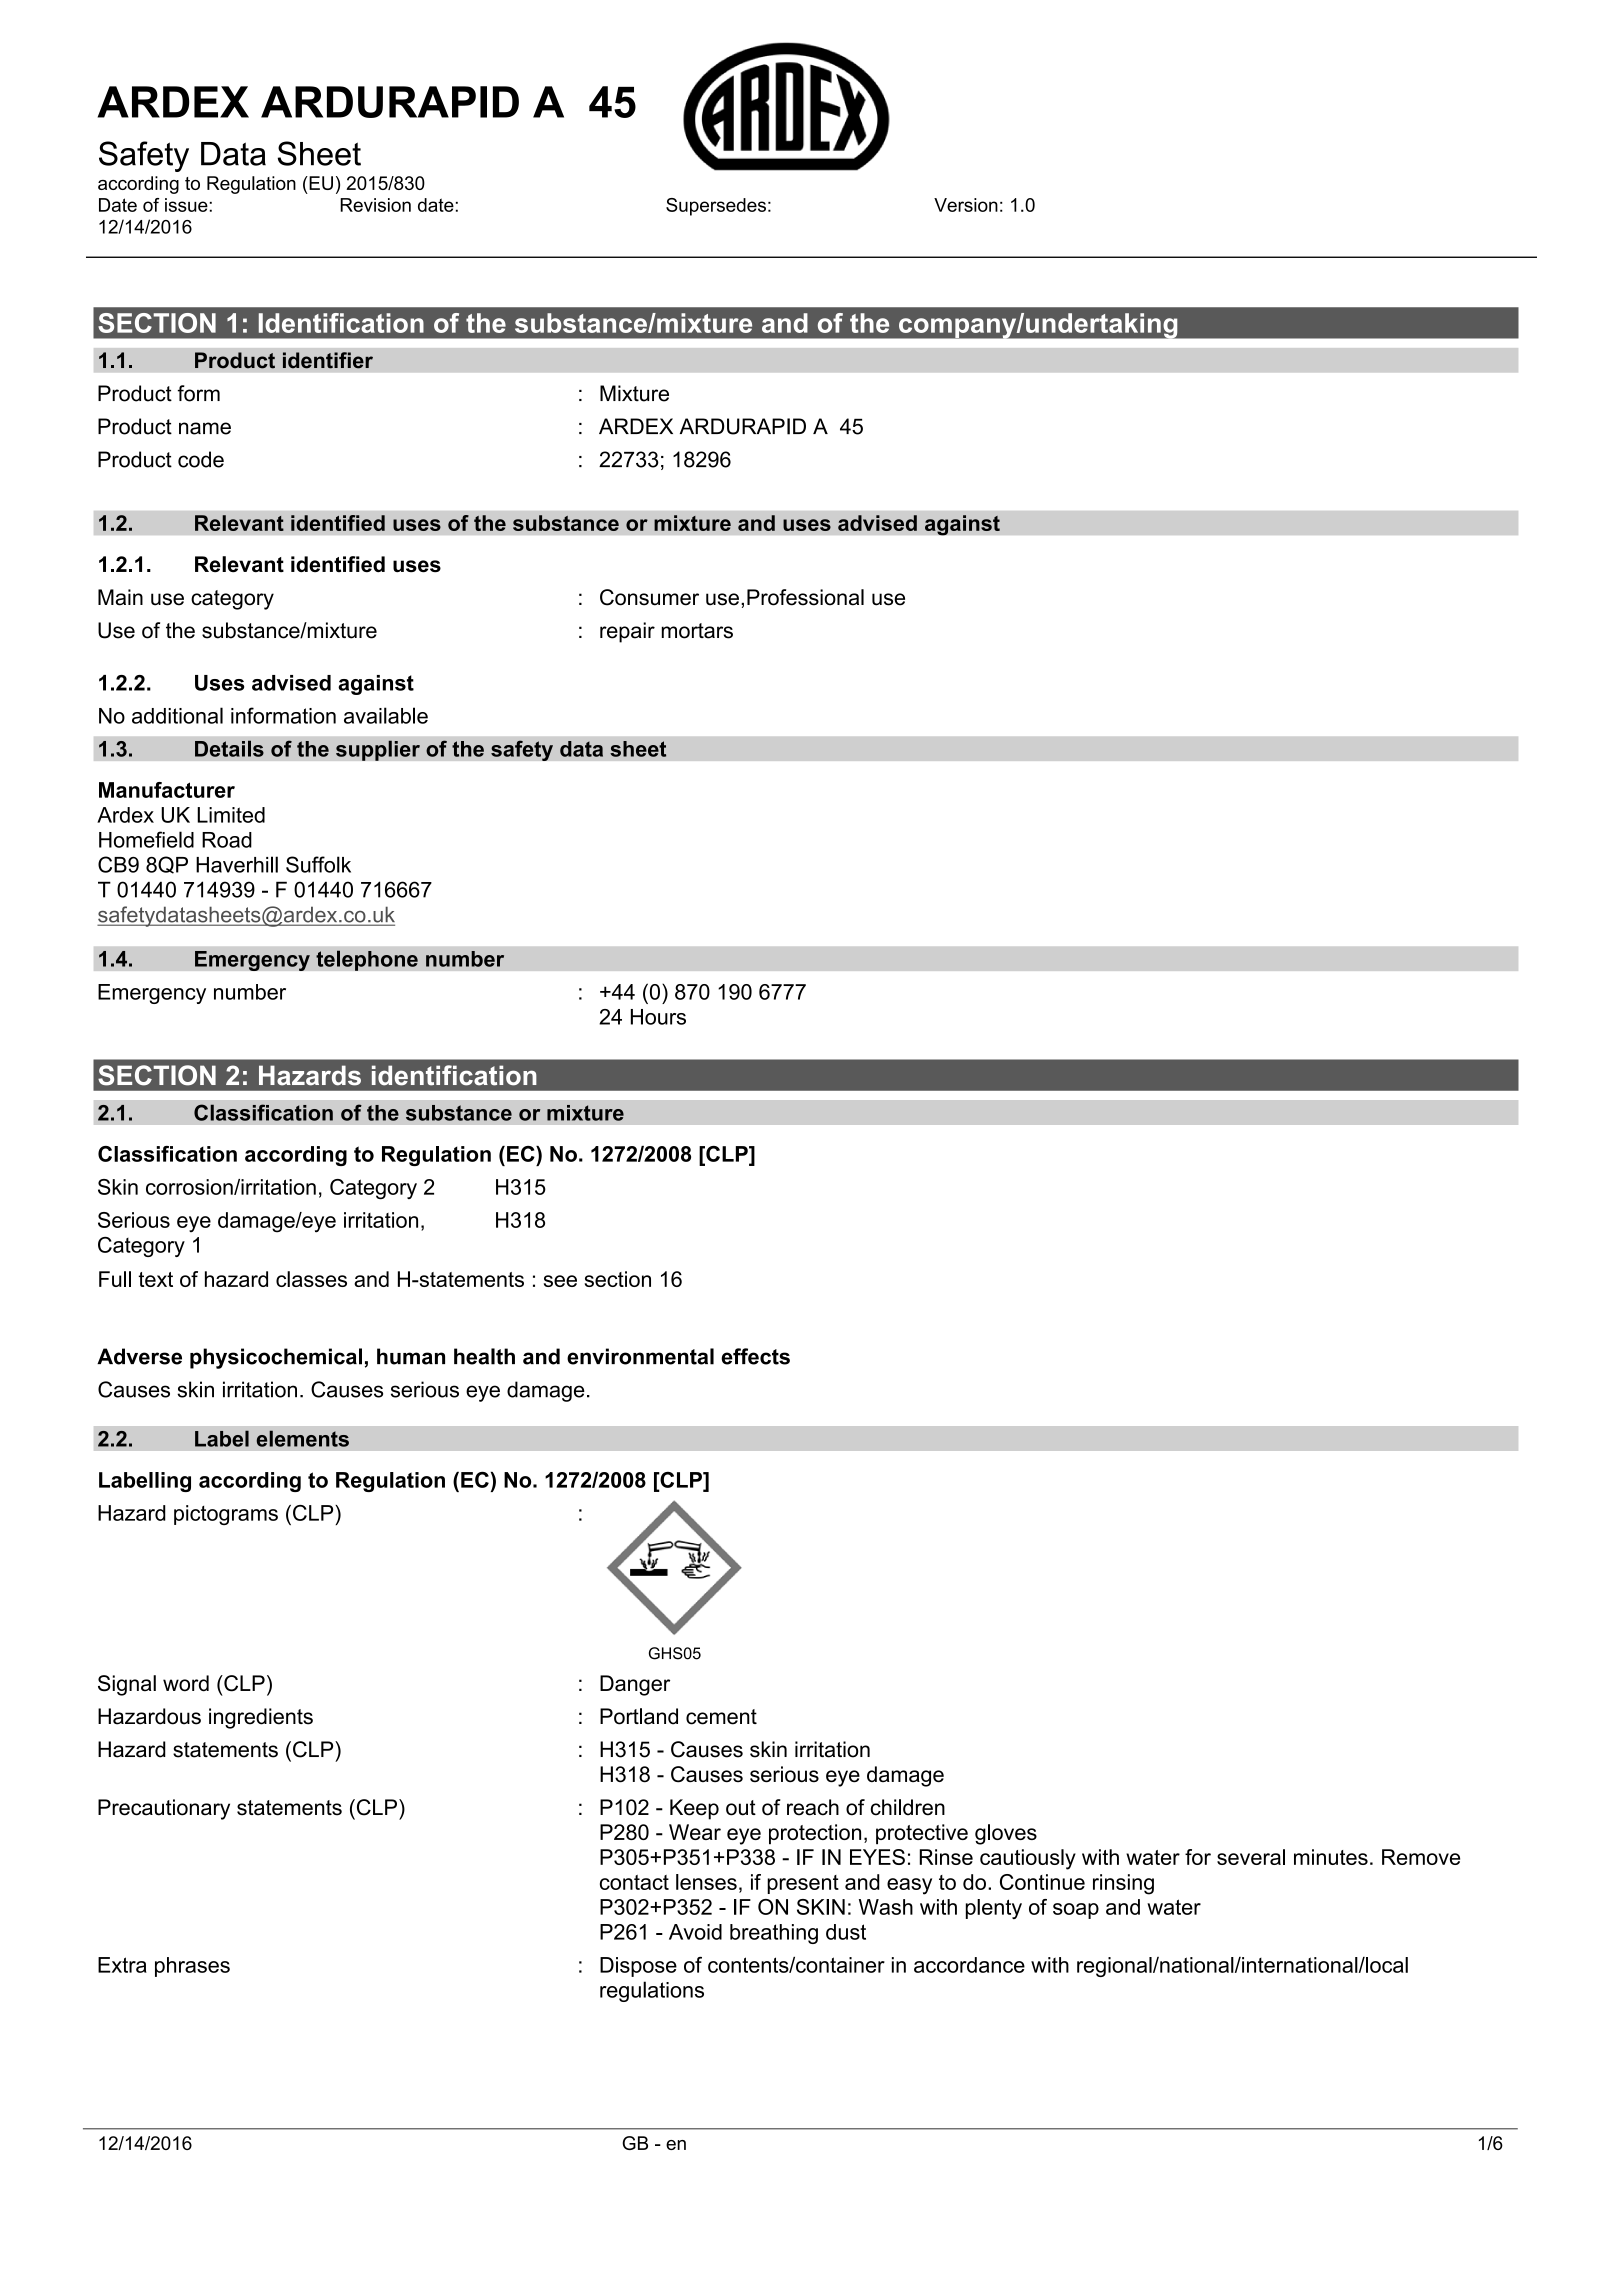 The height and width of the document is (2280, 1612). What do you see at coordinates (774, 1934) in the document?
I see `breathing` at bounding box center [774, 1934].
